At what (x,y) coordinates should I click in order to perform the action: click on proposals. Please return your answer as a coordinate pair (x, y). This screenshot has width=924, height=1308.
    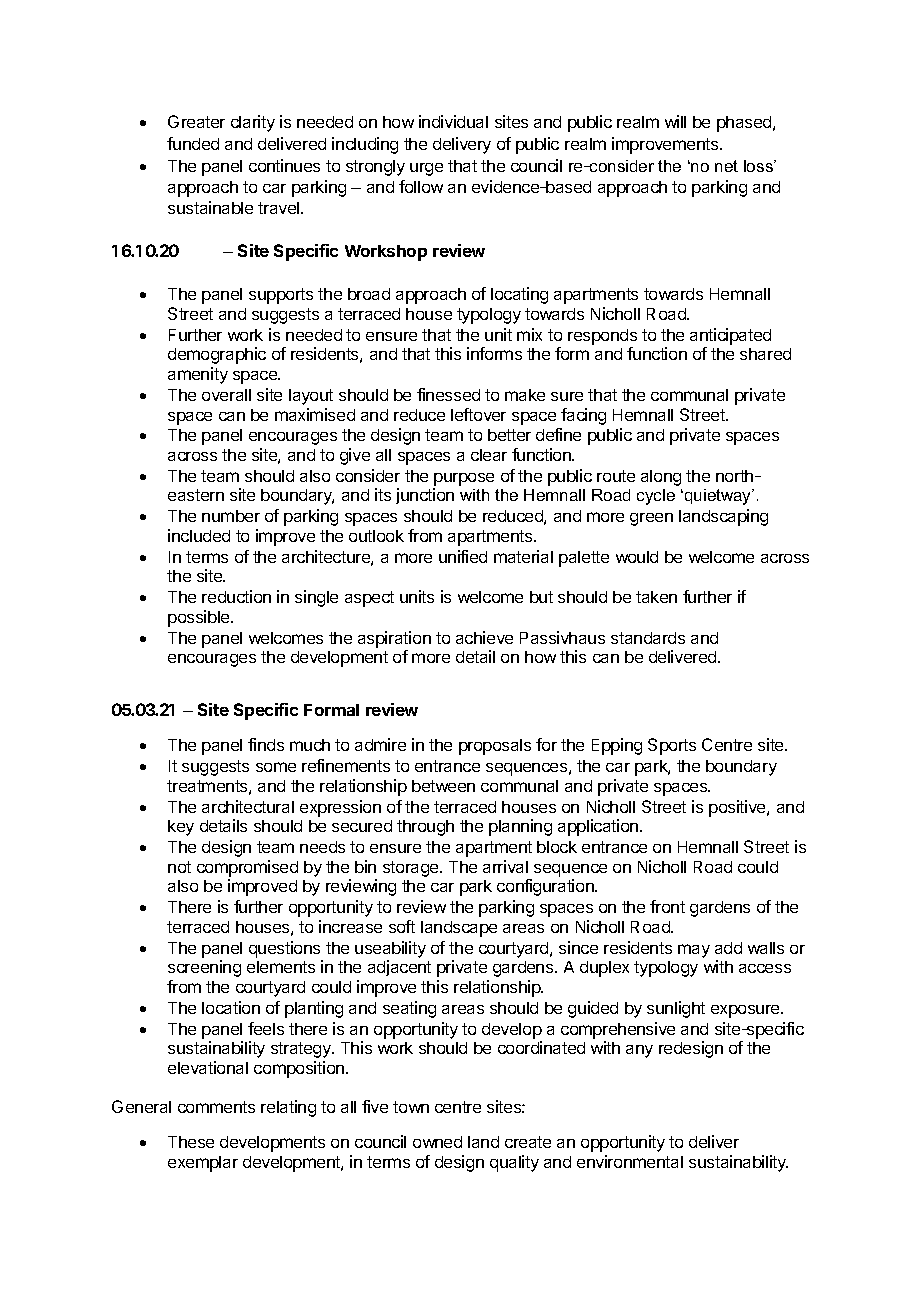
    Looking at the image, I should click on (495, 747).
